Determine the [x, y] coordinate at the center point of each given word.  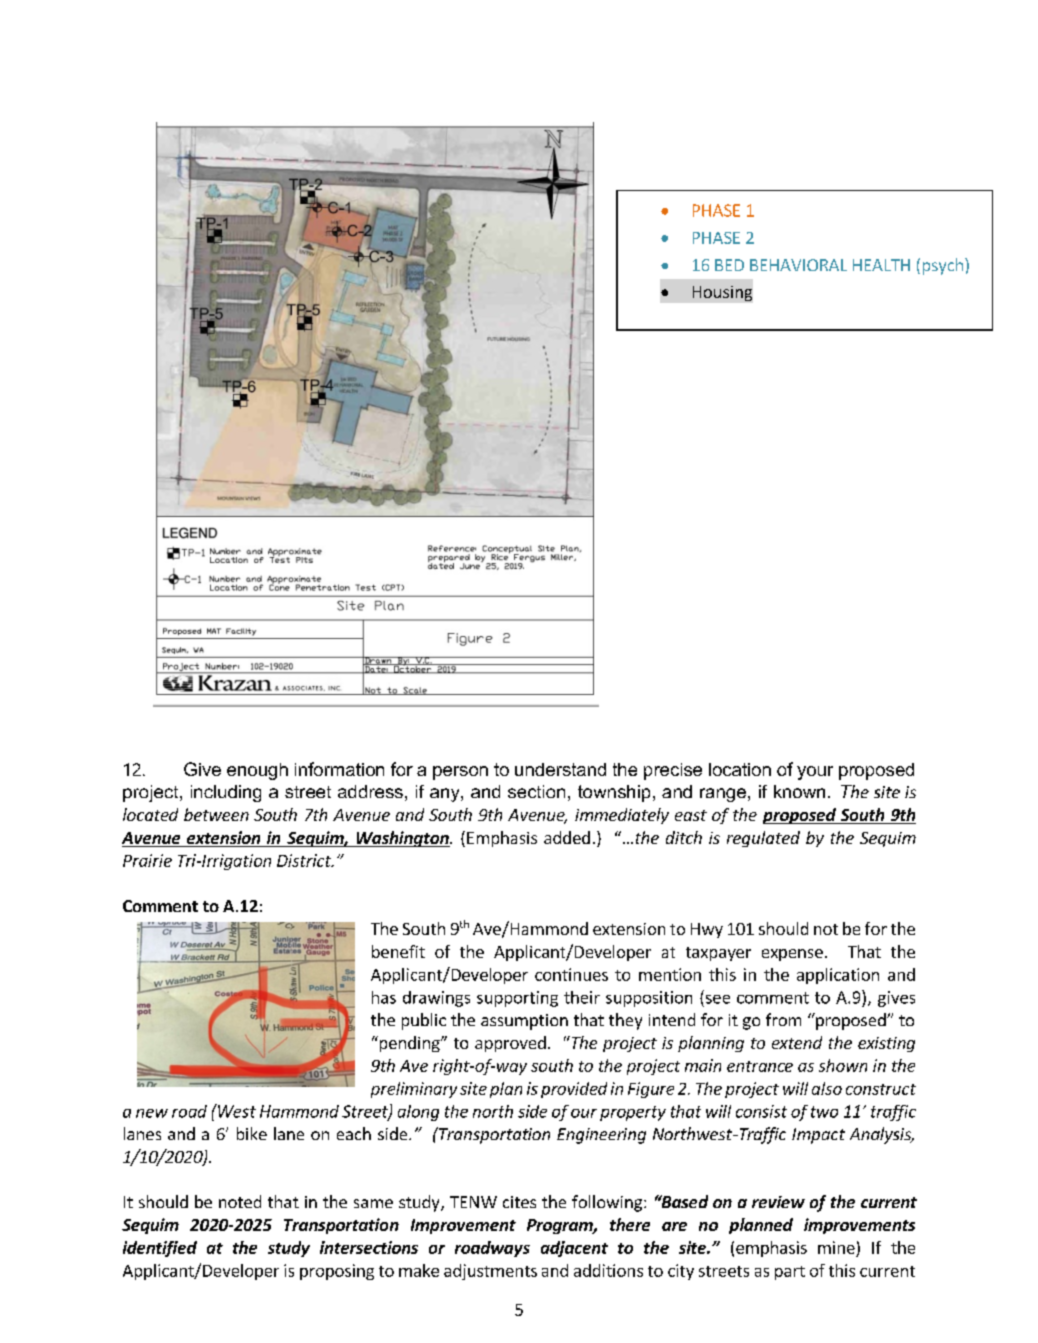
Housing [722, 293]
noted [240, 1201]
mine [836, 1247]
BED [729, 265]
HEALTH [881, 265]
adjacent [574, 1249]
